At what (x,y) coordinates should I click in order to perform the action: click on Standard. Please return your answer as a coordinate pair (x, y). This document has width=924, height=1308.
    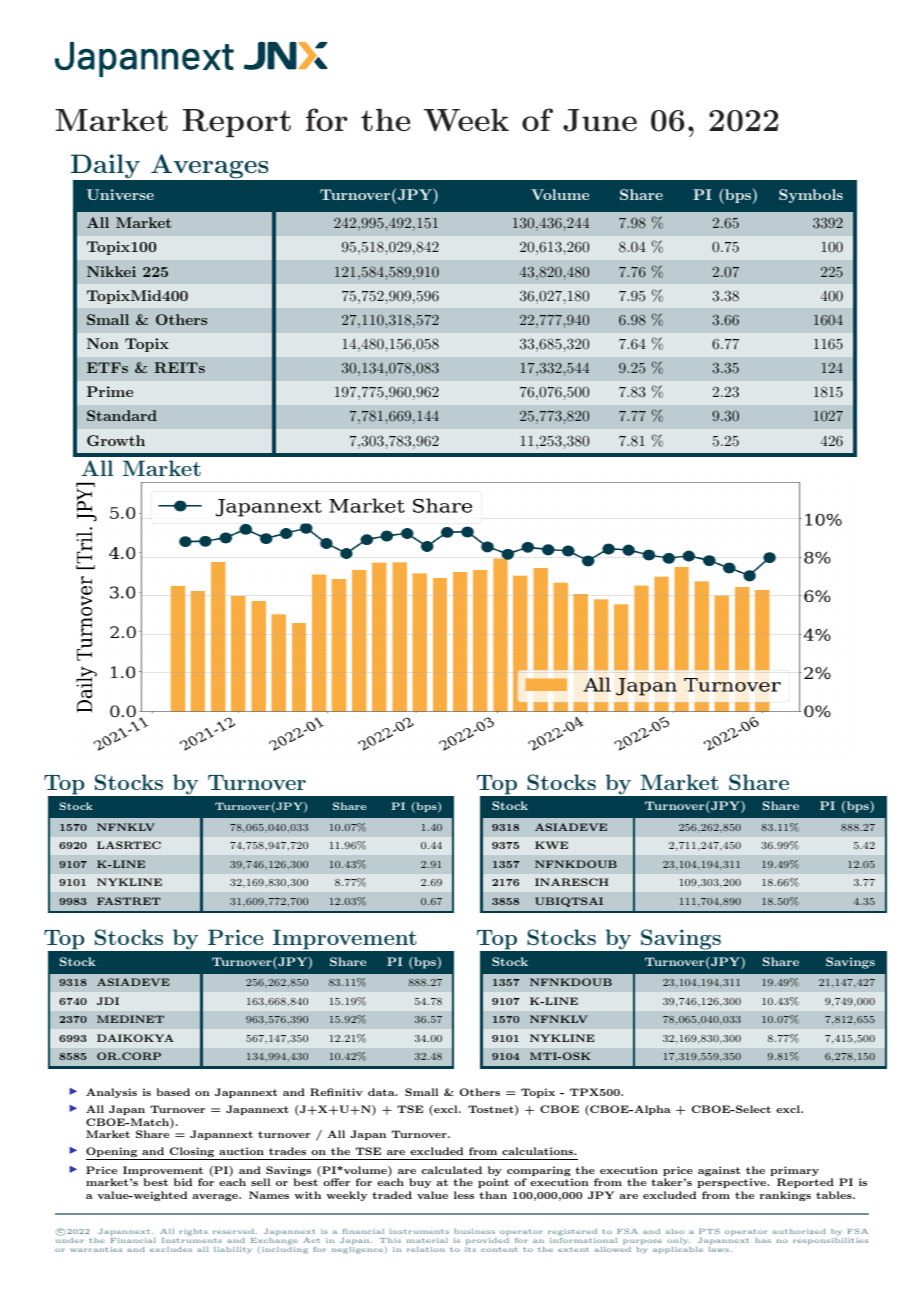
    Looking at the image, I should click on (122, 415).
